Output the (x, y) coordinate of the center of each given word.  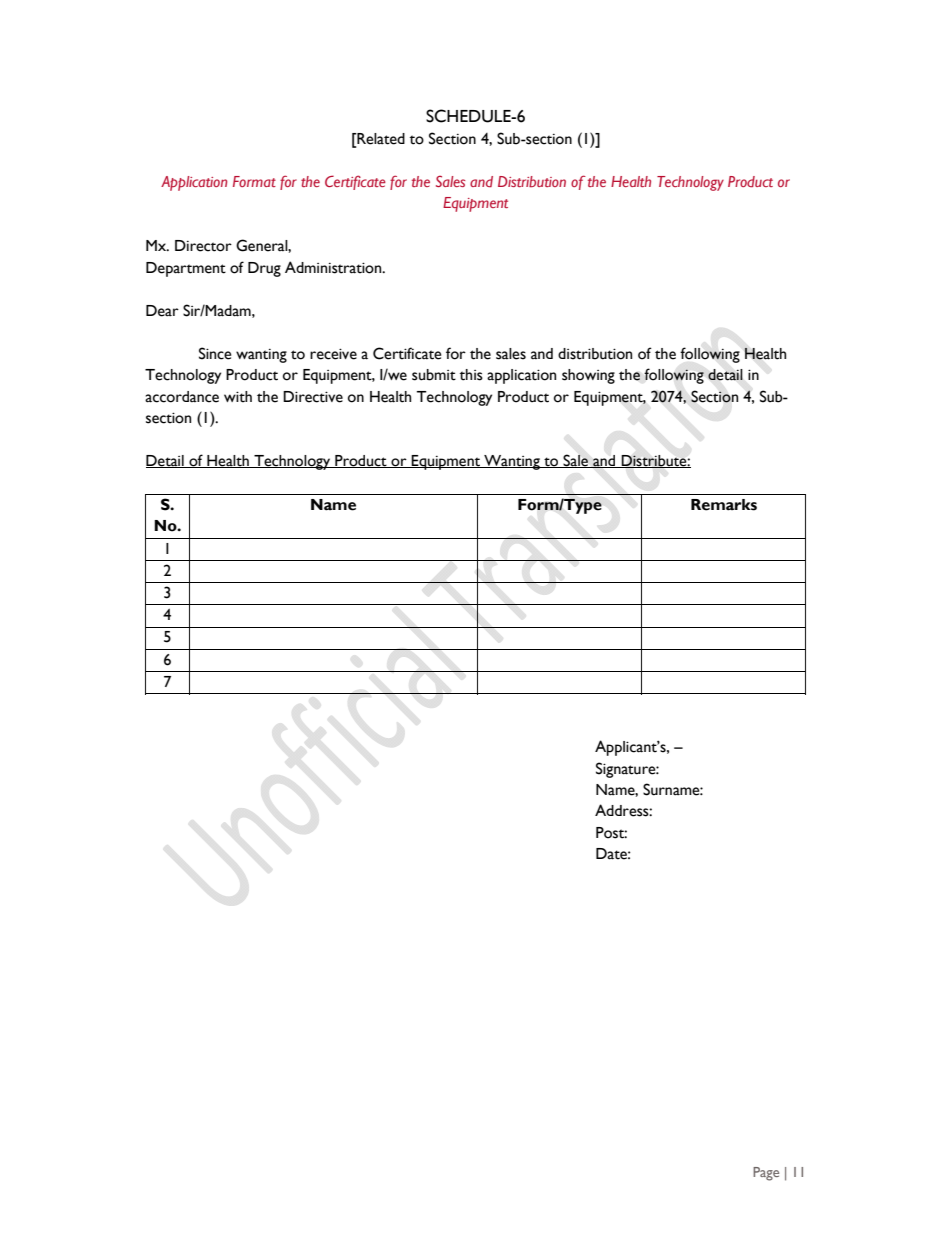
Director (203, 246)
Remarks (724, 505)
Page (766, 1174)
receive (333, 354)
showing (588, 376)
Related (380, 139)
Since (215, 353)
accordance (182, 397)
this (471, 375)
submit (434, 375)
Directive (313, 397)
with (238, 397)
